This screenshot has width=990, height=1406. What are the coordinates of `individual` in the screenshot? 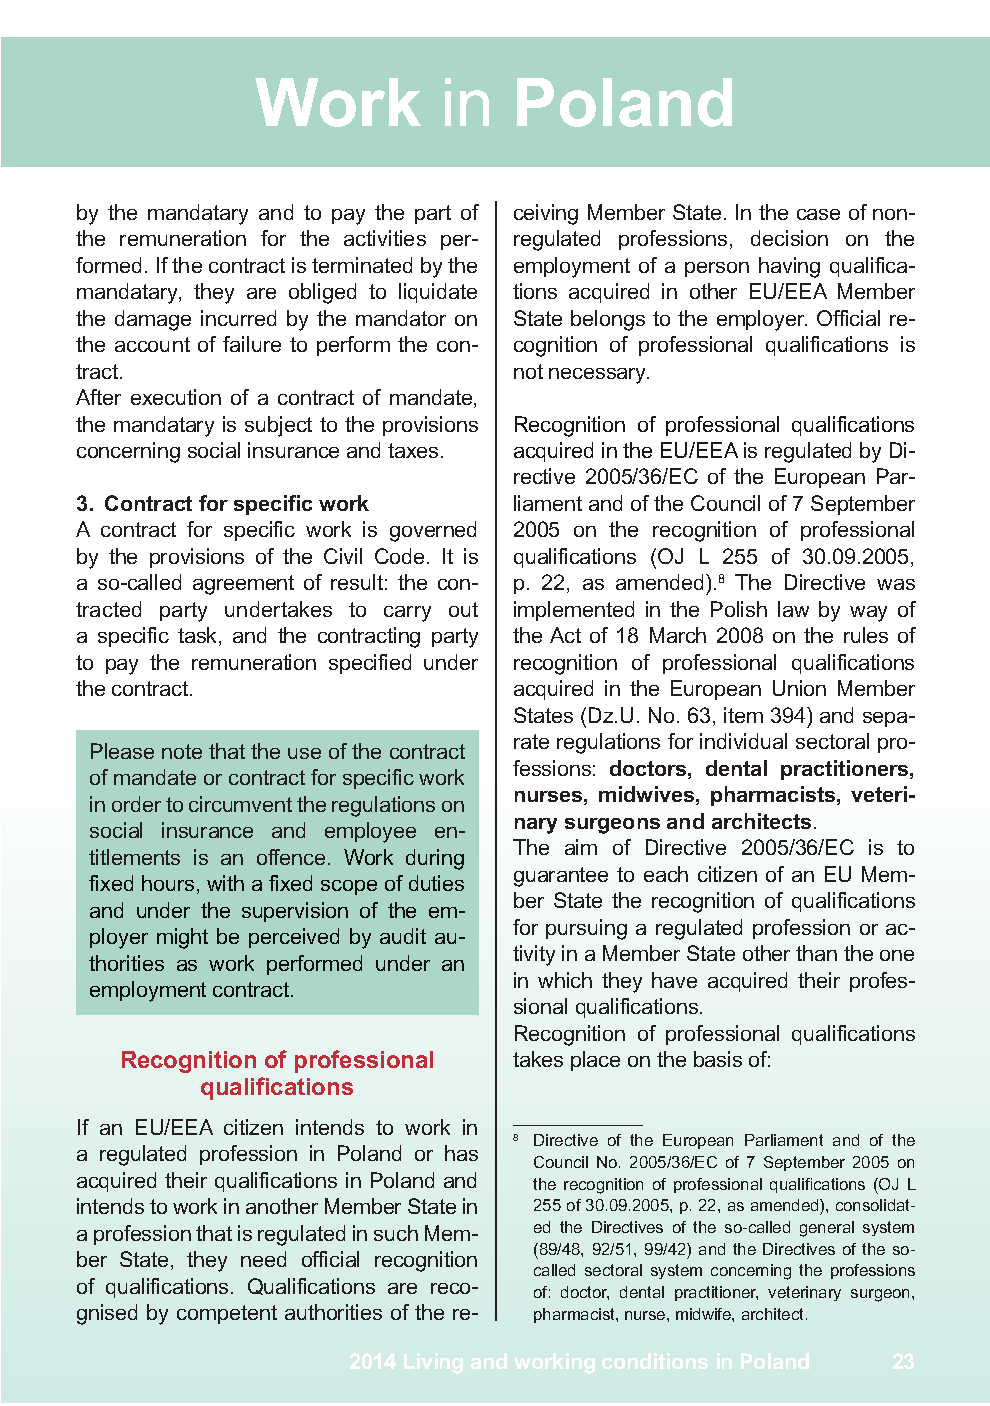 It's located at (743, 741).
